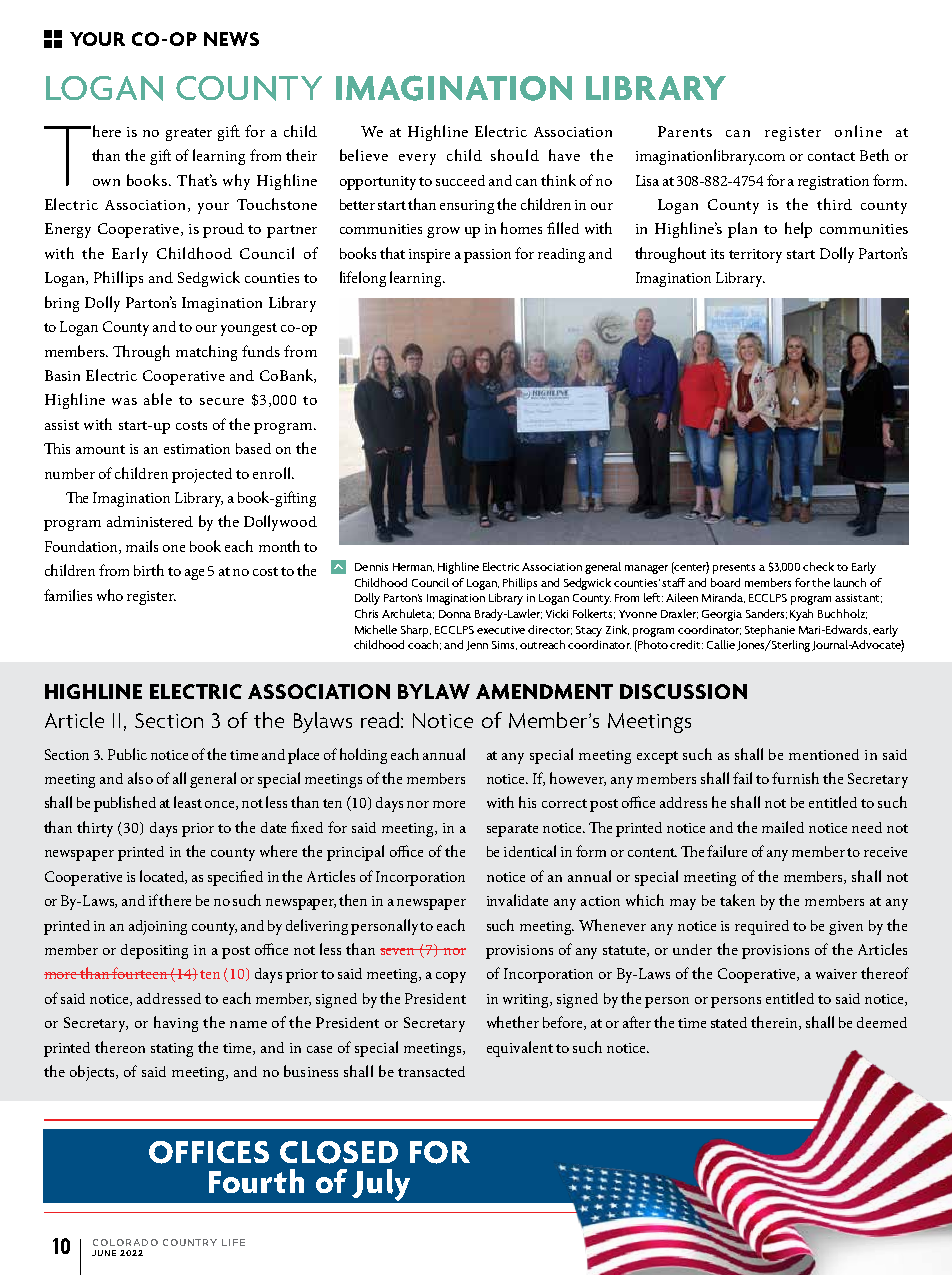 This document has height=1275, width=952. What do you see at coordinates (154, 951) in the document?
I see `depositing` at bounding box center [154, 951].
